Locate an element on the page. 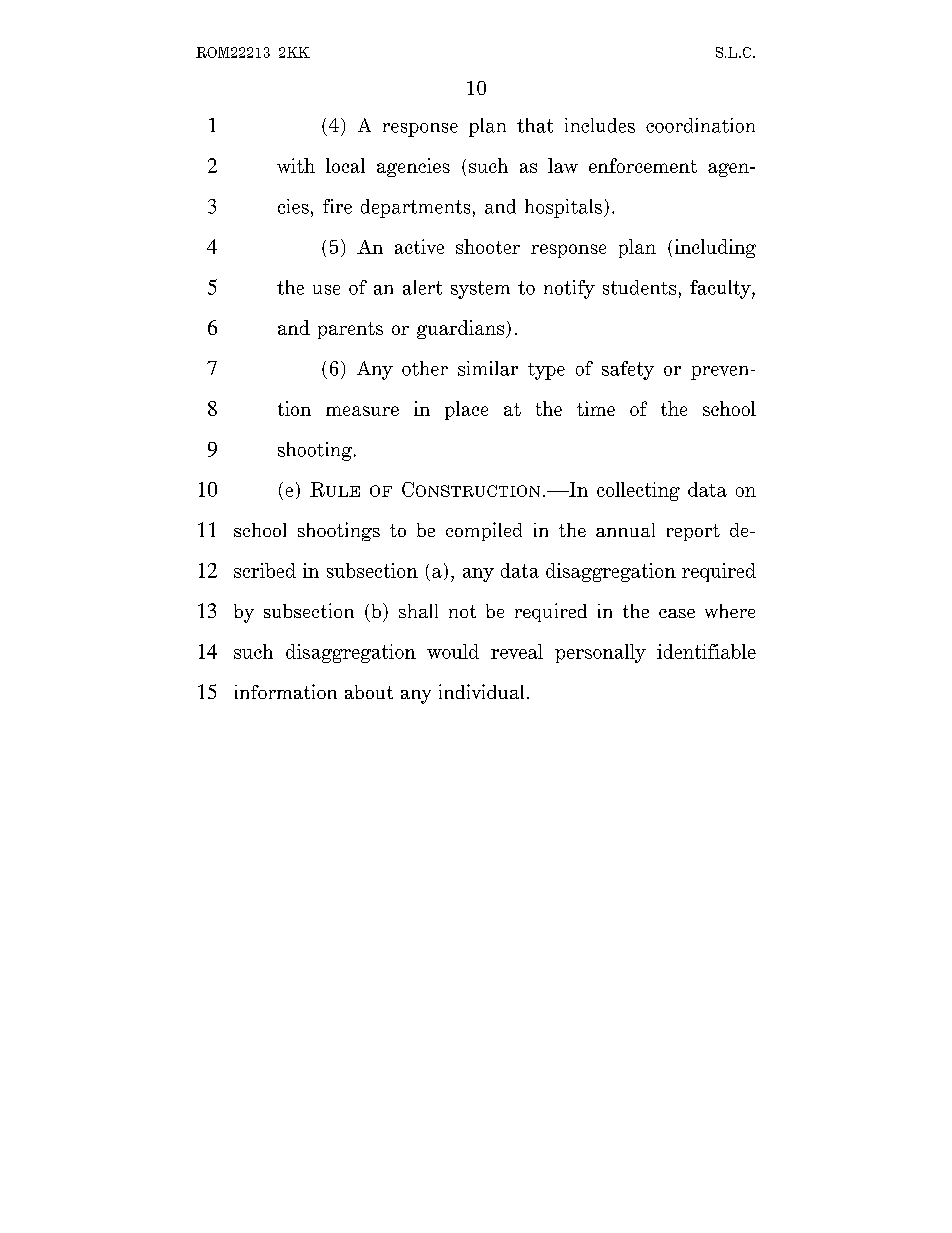  reveal is located at coordinates (517, 651).
